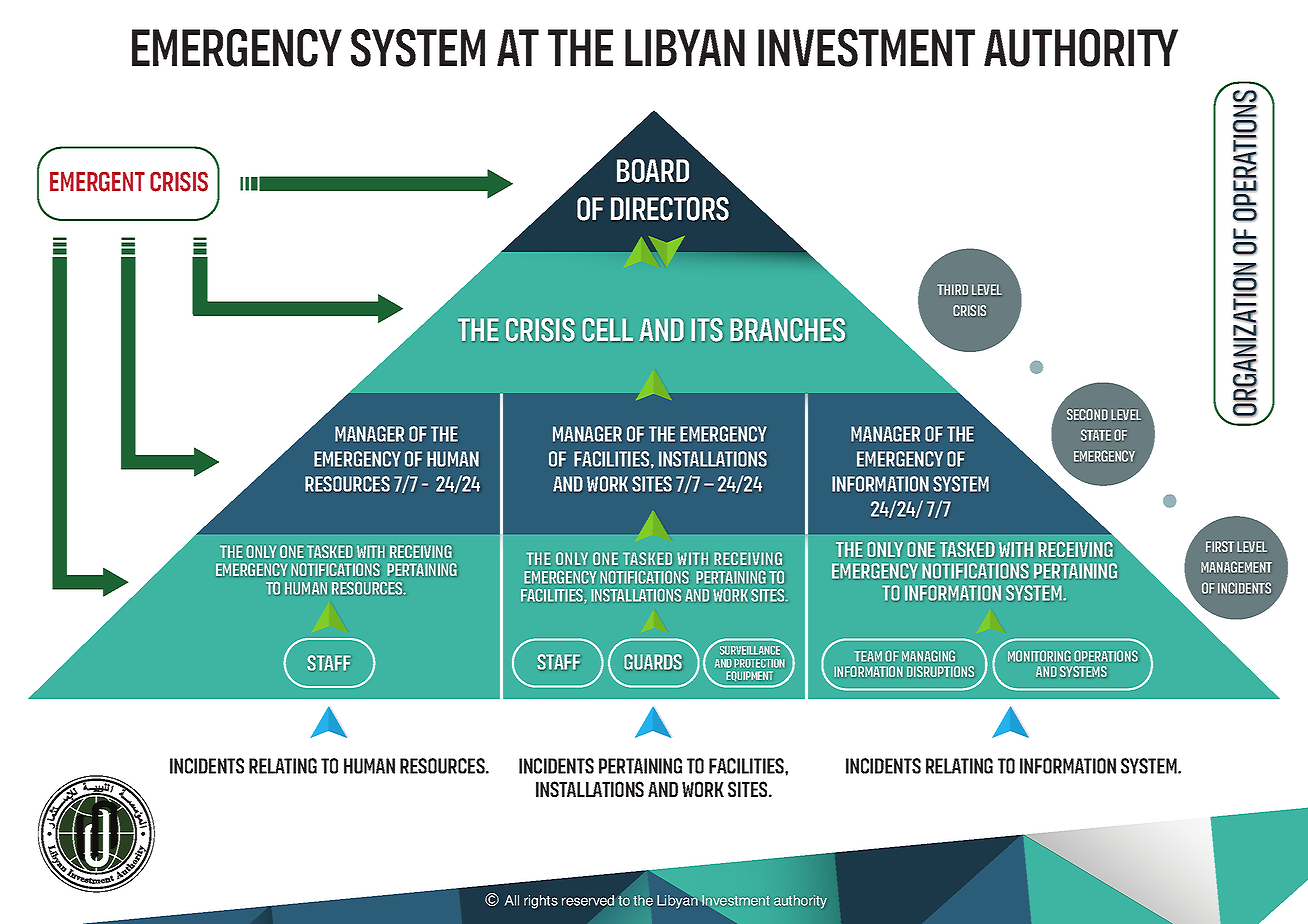 This screenshot has width=1308, height=924. Describe the element at coordinates (952, 289) in the screenshot. I see `Third` at that location.
